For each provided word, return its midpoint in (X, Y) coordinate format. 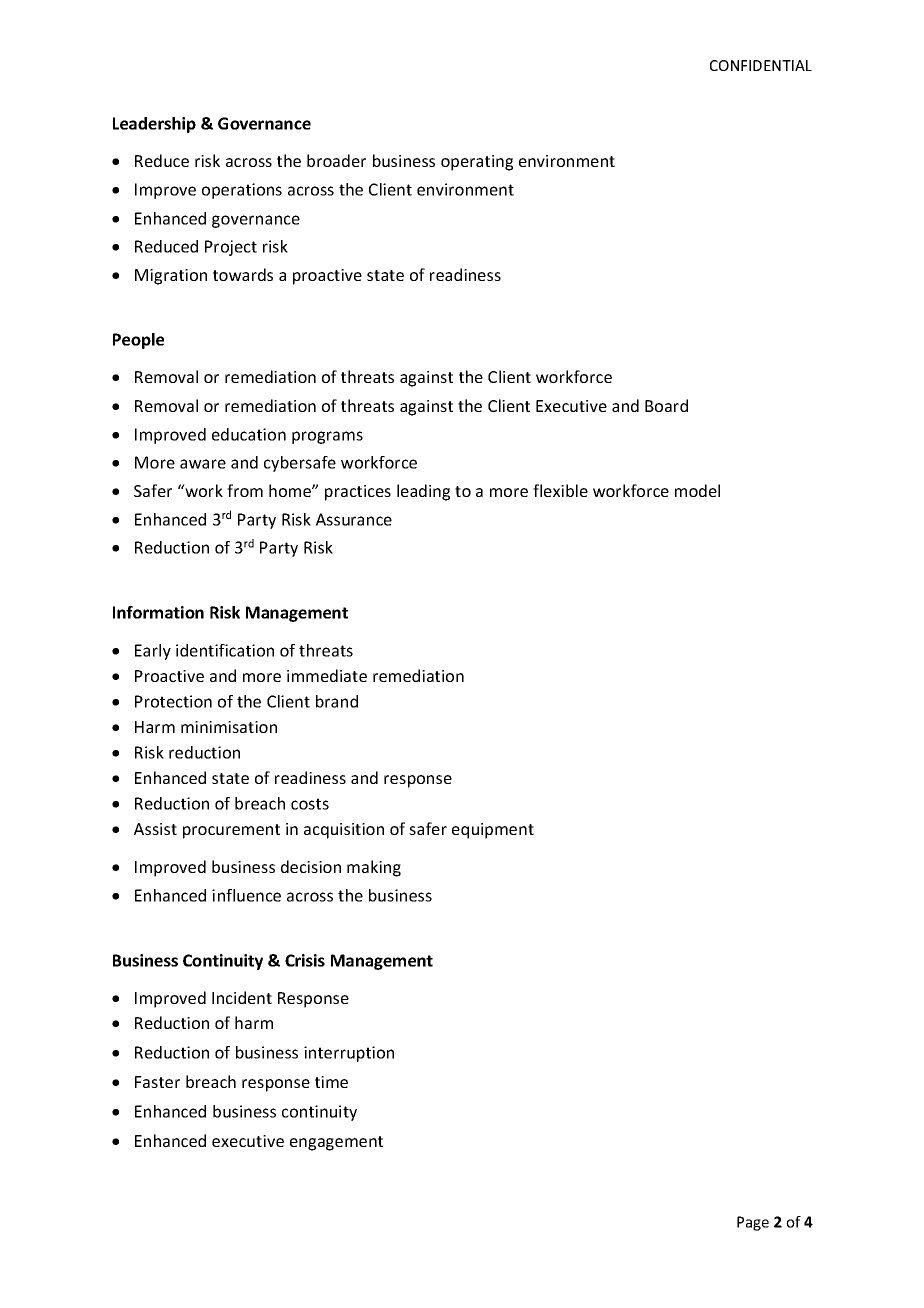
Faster (157, 1082)
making (374, 868)
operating (477, 163)
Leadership (154, 125)
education (249, 434)
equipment (493, 831)
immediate (327, 675)
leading (423, 492)
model (697, 490)
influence (246, 895)
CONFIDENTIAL (761, 65)
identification (225, 650)
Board (666, 405)
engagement (336, 1143)
